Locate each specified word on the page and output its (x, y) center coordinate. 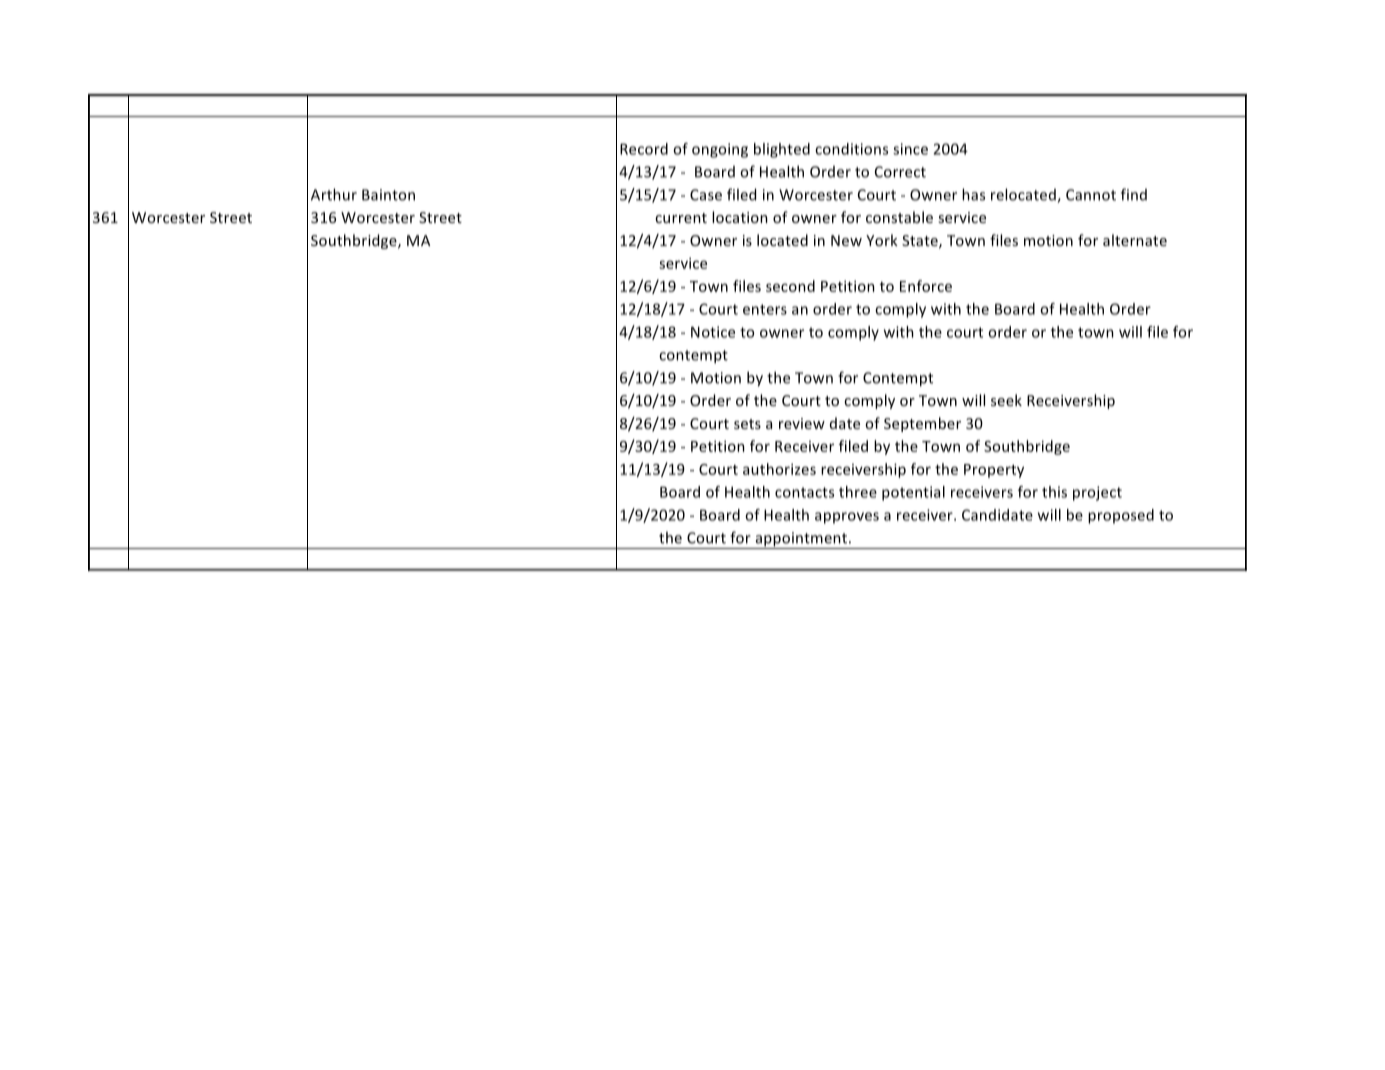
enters (765, 309)
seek (1006, 400)
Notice (713, 332)
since (910, 149)
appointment (801, 540)
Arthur (334, 194)
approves (847, 518)
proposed (1121, 516)
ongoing (720, 150)
